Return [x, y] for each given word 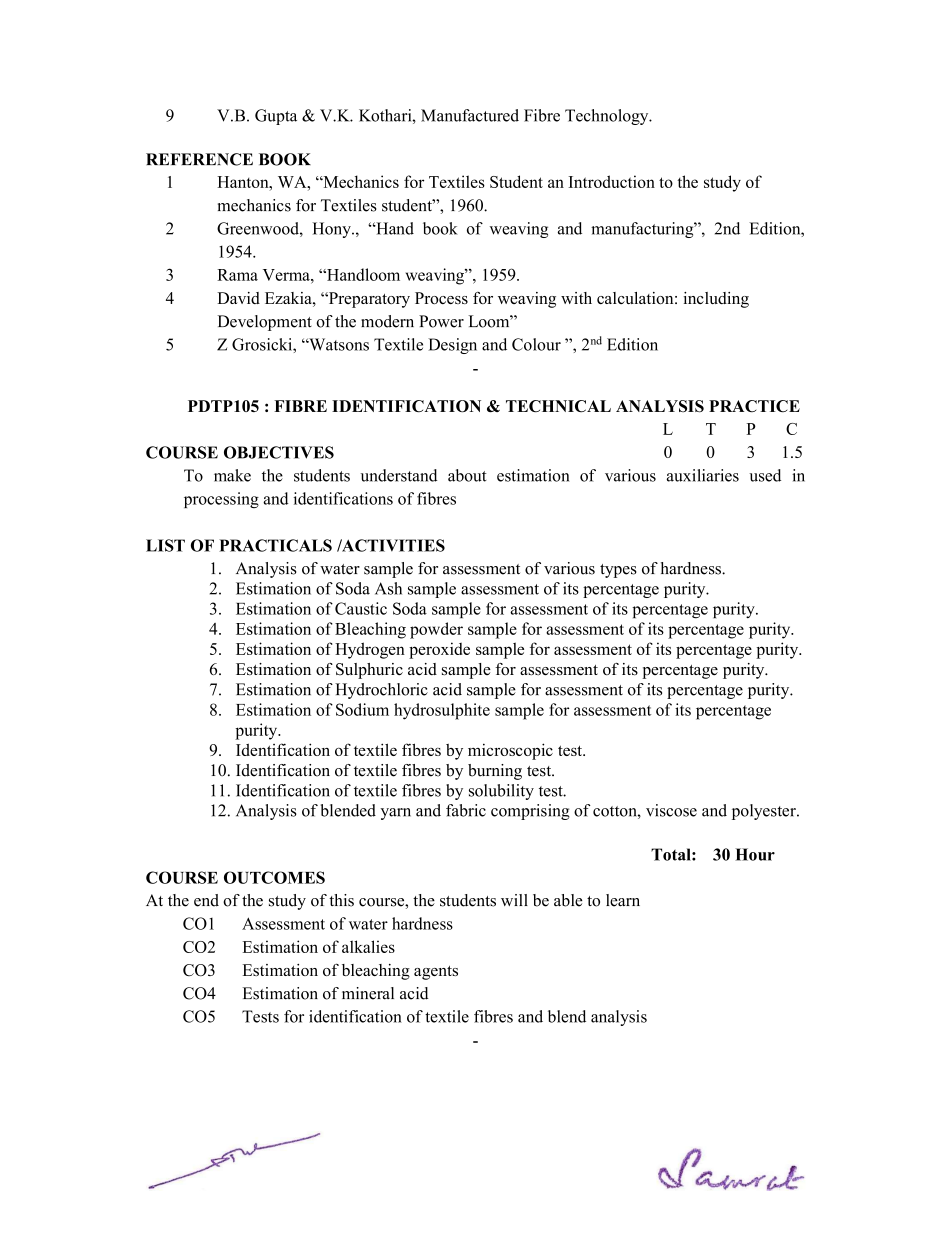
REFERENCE [199, 159]
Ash [388, 588]
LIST [165, 545]
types [618, 571]
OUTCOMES [274, 877]
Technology [608, 117]
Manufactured [470, 115]
